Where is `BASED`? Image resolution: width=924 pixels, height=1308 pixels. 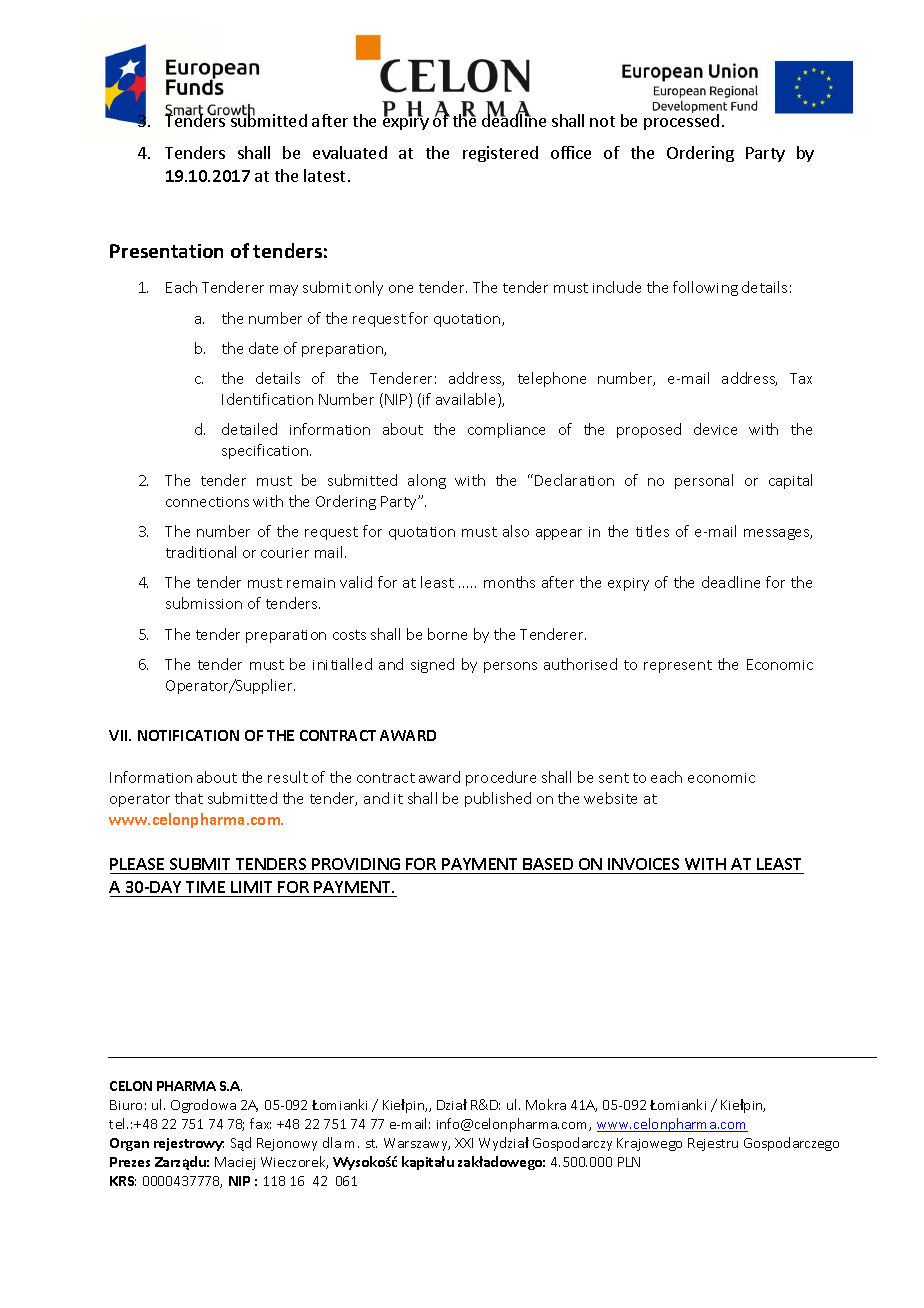 BASED is located at coordinates (548, 866).
